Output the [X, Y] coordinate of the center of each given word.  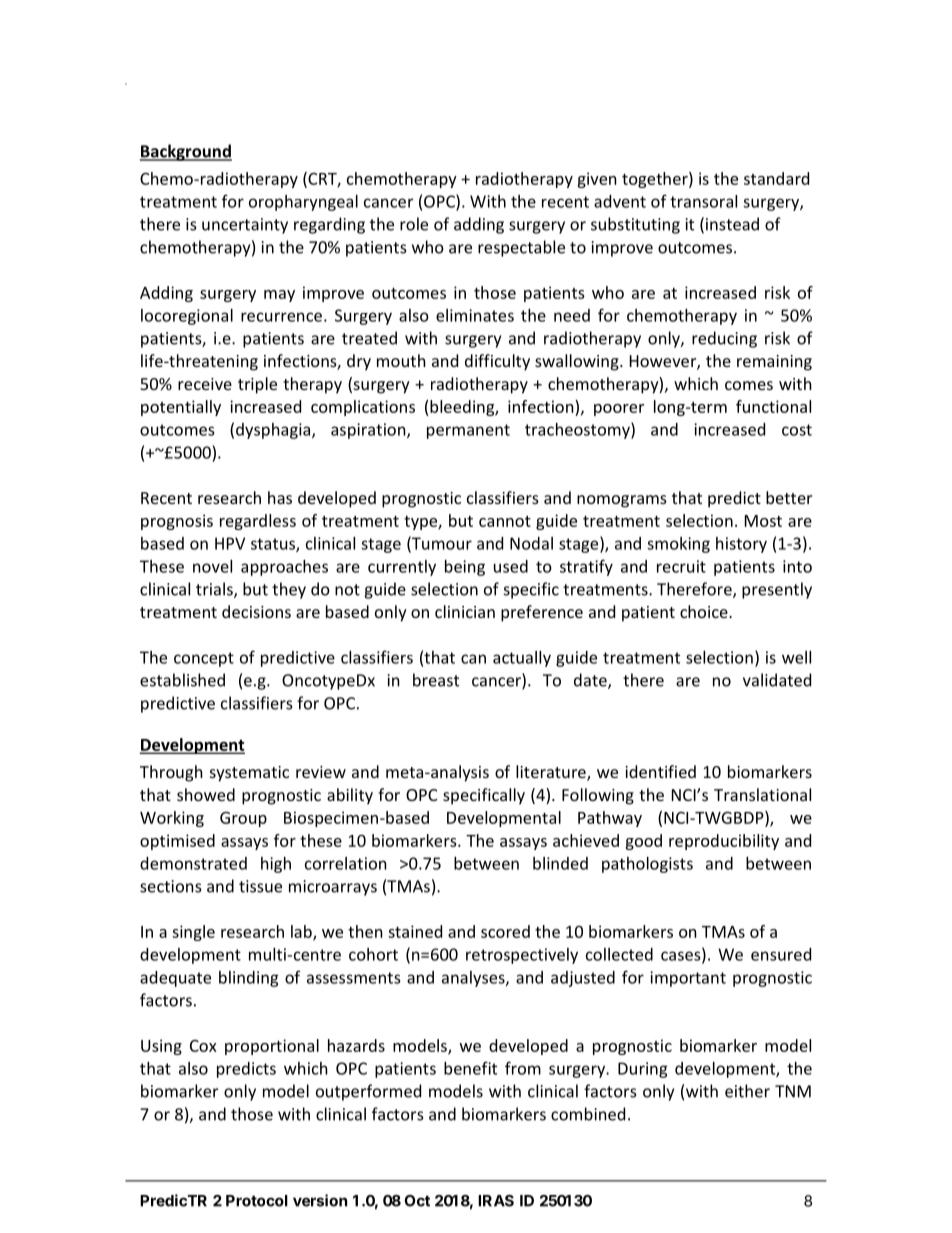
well [796, 657]
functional [773, 406]
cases [682, 956]
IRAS [496, 1201]
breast [436, 680]
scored [505, 931]
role [414, 224]
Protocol [257, 1201]
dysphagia [274, 431]
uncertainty [245, 226]
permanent [468, 431]
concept [204, 659]
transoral [703, 201]
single [193, 933]
